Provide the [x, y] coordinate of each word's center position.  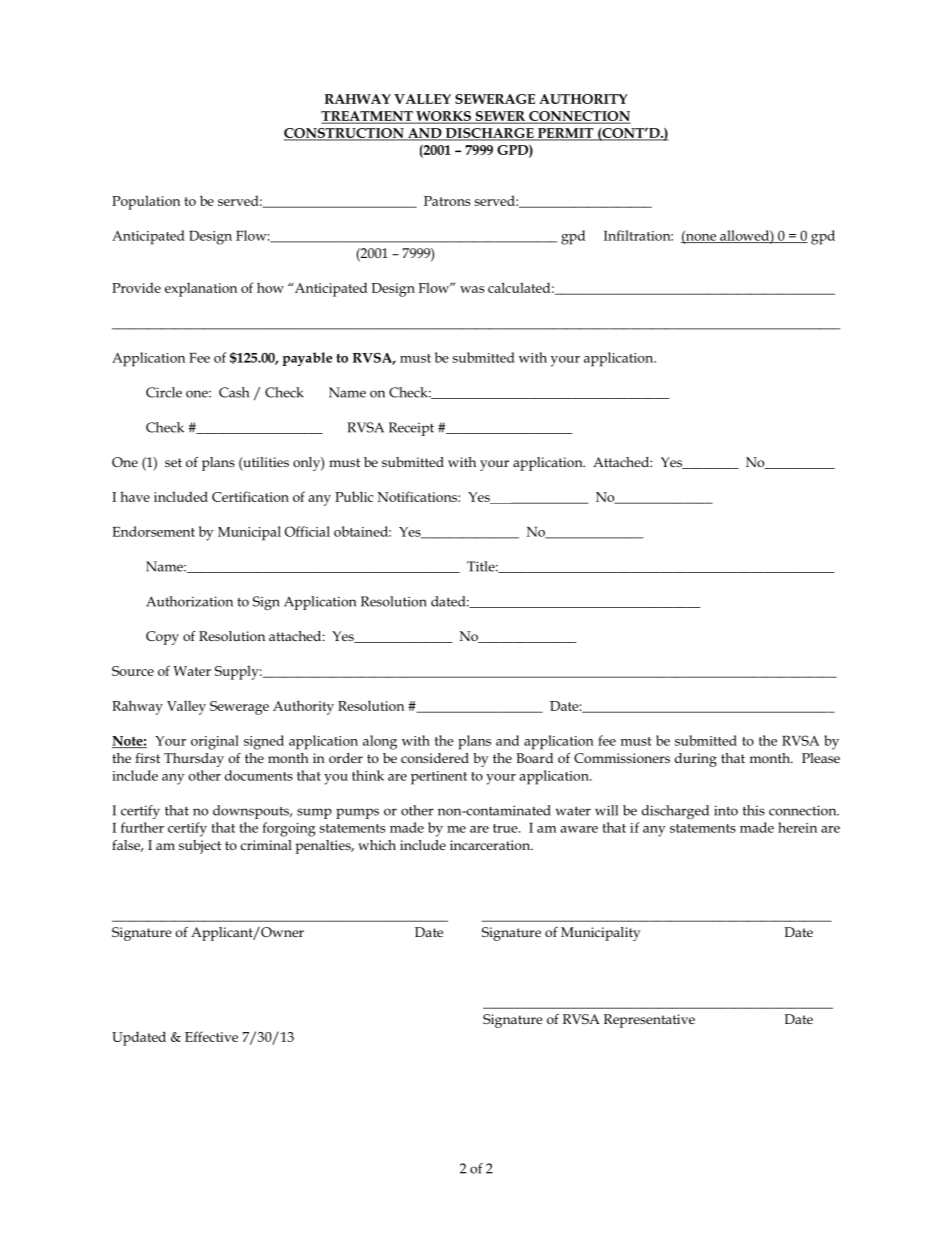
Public [354, 496]
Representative [649, 1021]
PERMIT [566, 134]
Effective [211, 1036]
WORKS [443, 117]
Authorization [189, 601]
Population [146, 202]
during [696, 760]
